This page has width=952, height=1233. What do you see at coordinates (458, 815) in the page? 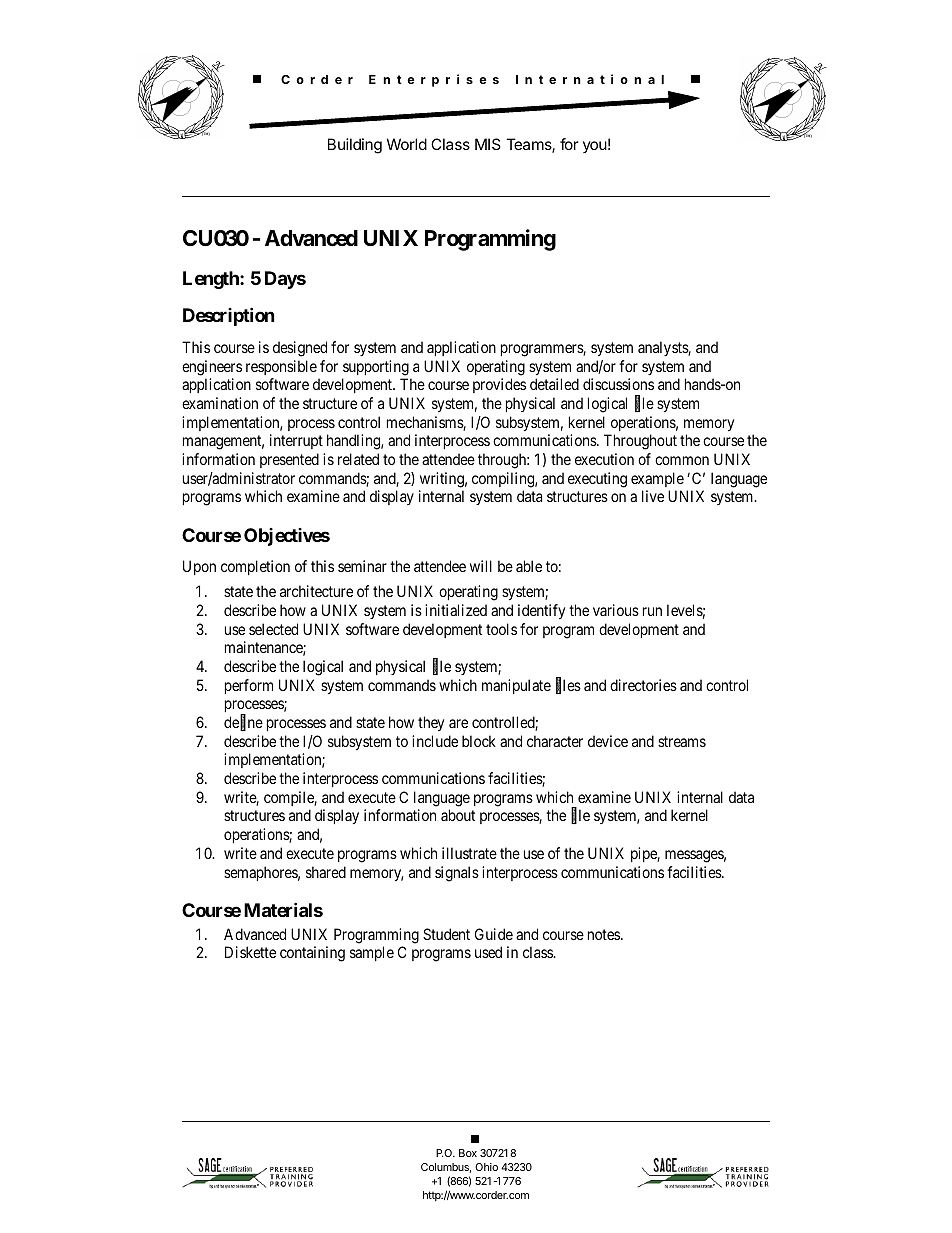
I see `about` at bounding box center [458, 815].
